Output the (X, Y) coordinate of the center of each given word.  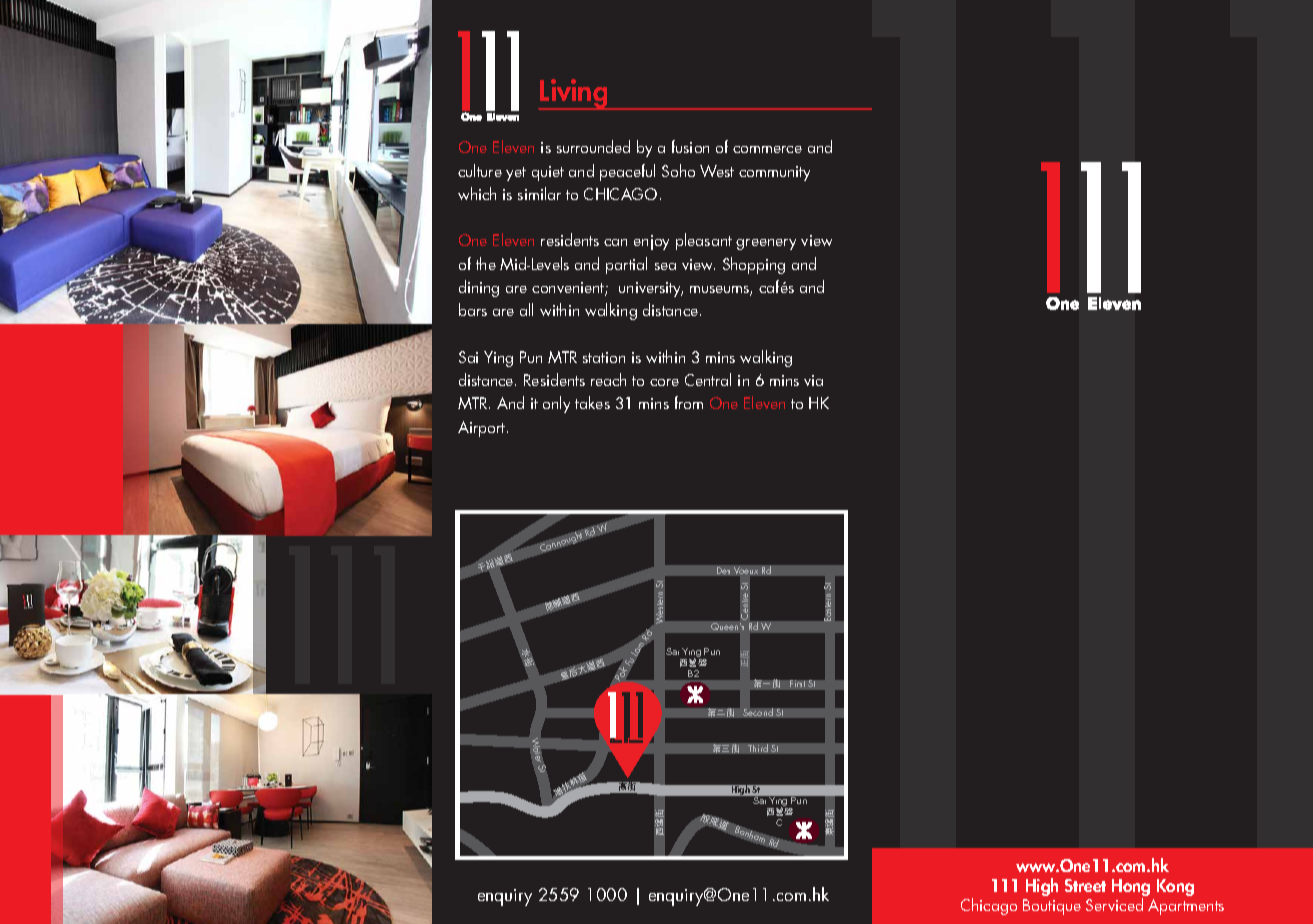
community (774, 173)
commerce (767, 149)
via (813, 380)
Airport (483, 429)
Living (574, 94)
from (689, 402)
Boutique (1052, 907)
